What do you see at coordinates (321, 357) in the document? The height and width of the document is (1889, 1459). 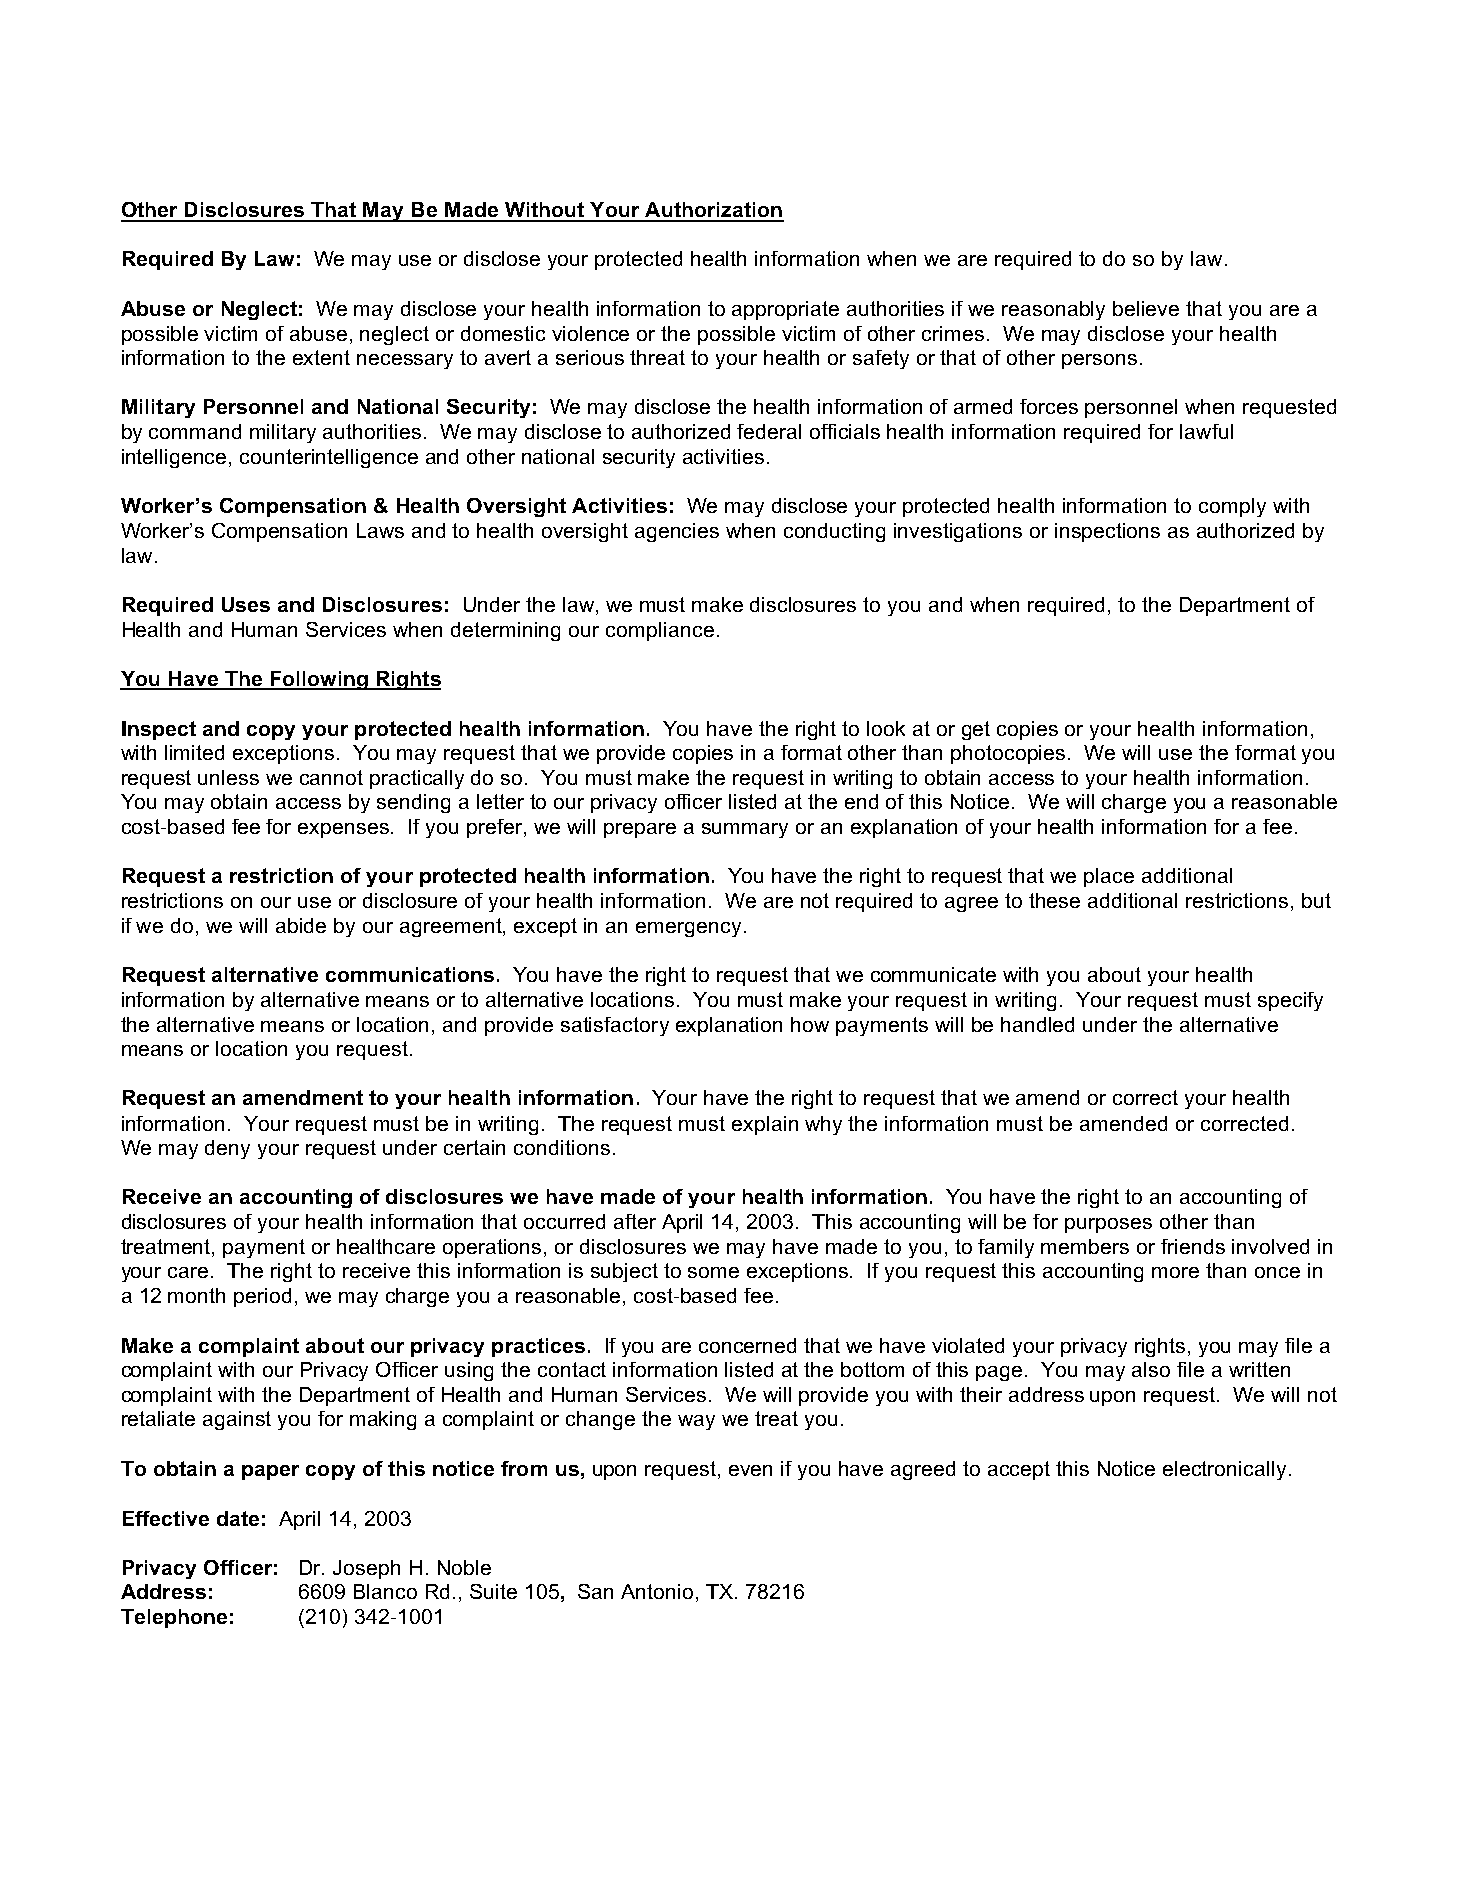 I see `extent` at bounding box center [321, 357].
